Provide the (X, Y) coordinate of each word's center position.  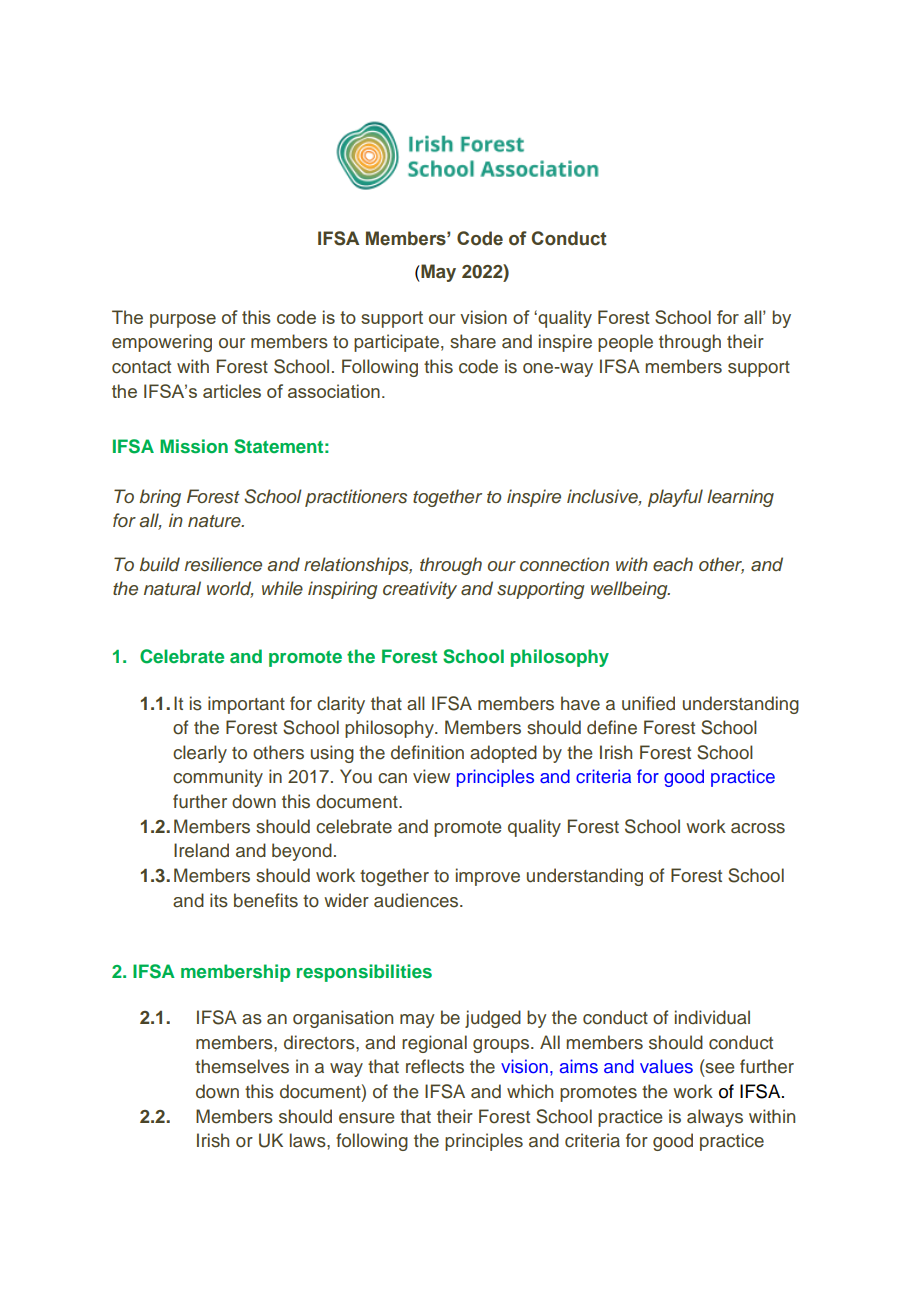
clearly (200, 754)
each (673, 564)
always (715, 1118)
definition (427, 752)
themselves (242, 1066)
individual (712, 1017)
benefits (266, 900)
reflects (435, 1066)
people (625, 343)
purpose (183, 321)
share (473, 341)
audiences (417, 900)
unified (648, 703)
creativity (420, 590)
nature (215, 521)
